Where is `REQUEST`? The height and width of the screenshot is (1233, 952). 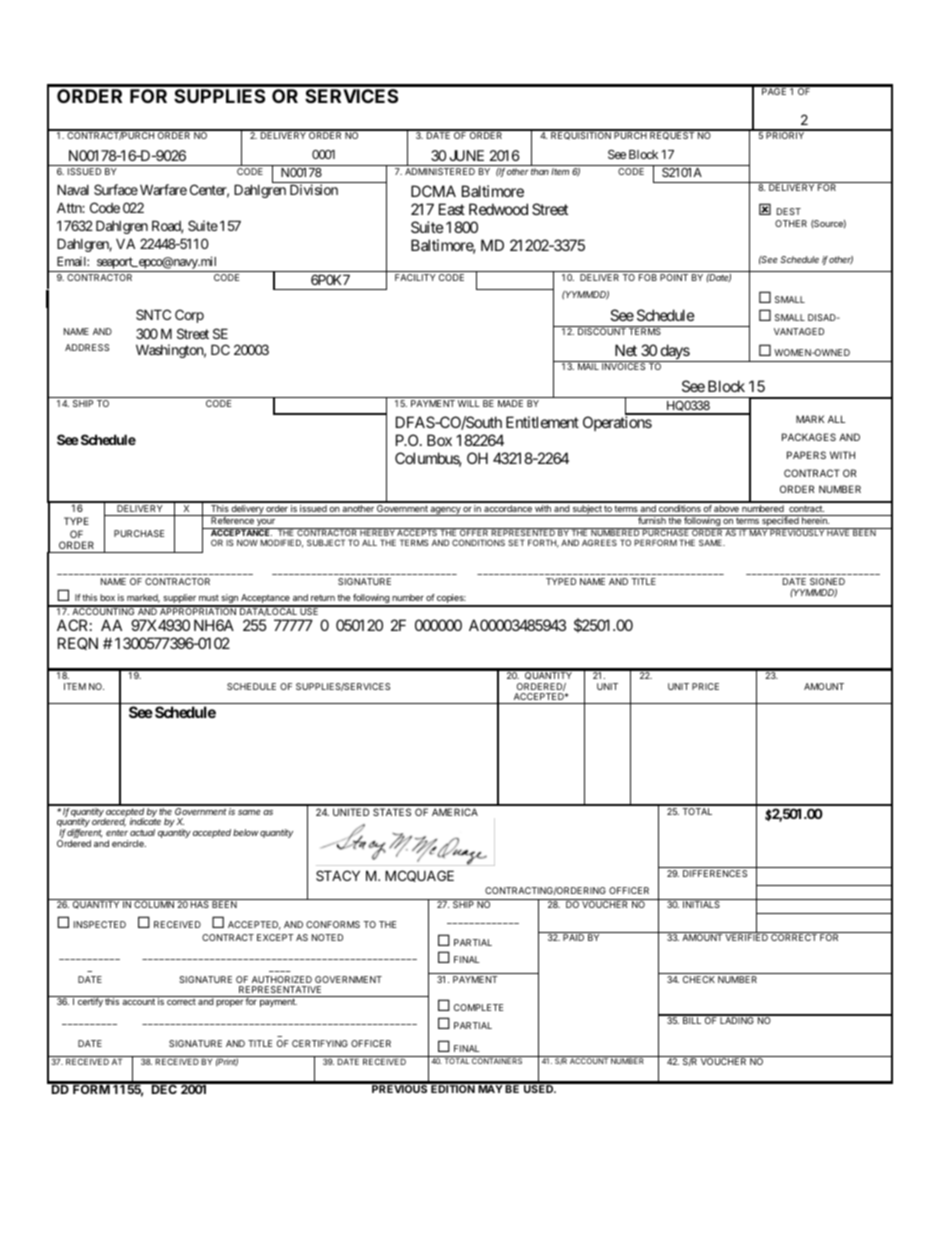 REQUEST is located at coordinates (672, 135).
